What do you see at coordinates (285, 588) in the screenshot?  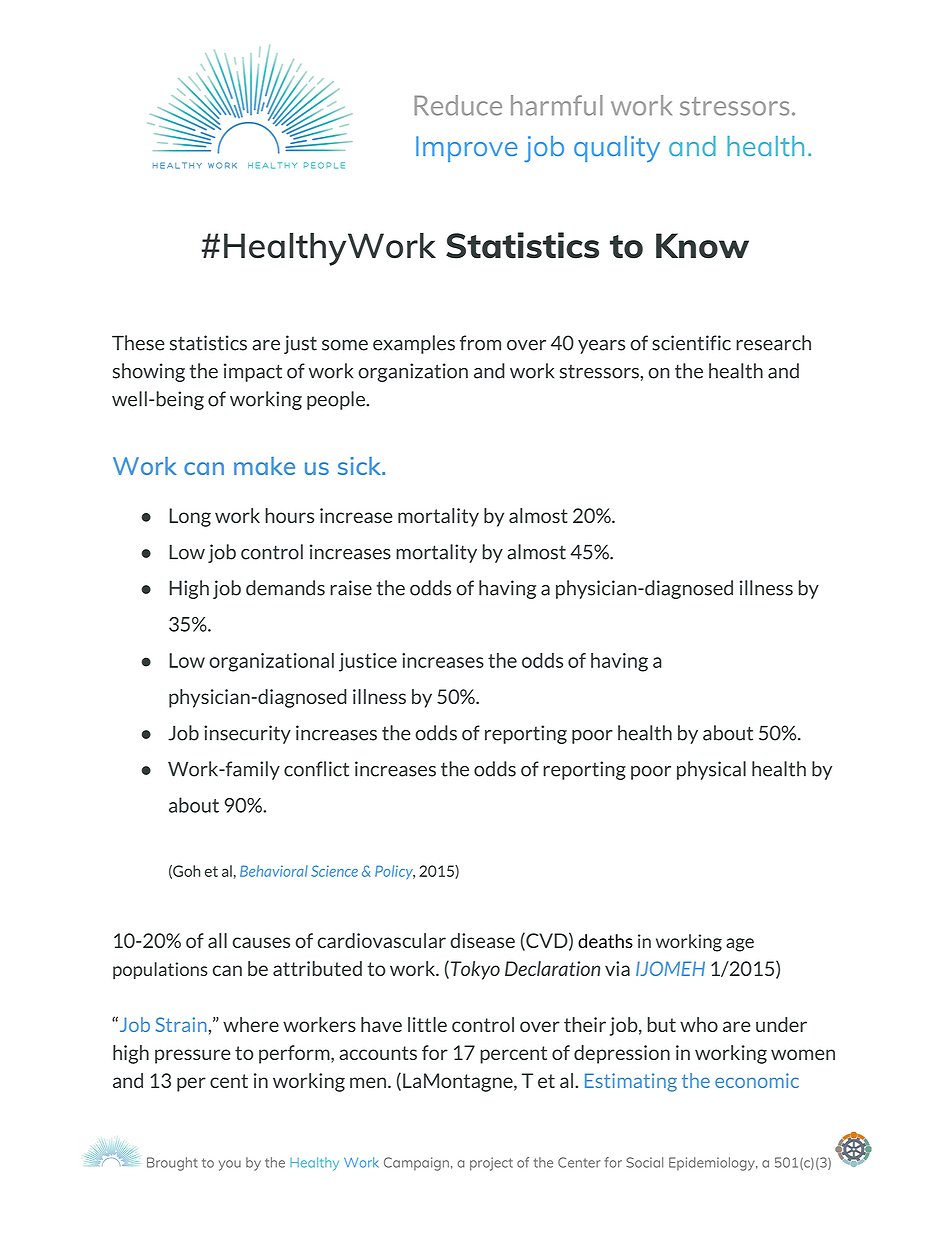 I see `demands` at bounding box center [285, 588].
